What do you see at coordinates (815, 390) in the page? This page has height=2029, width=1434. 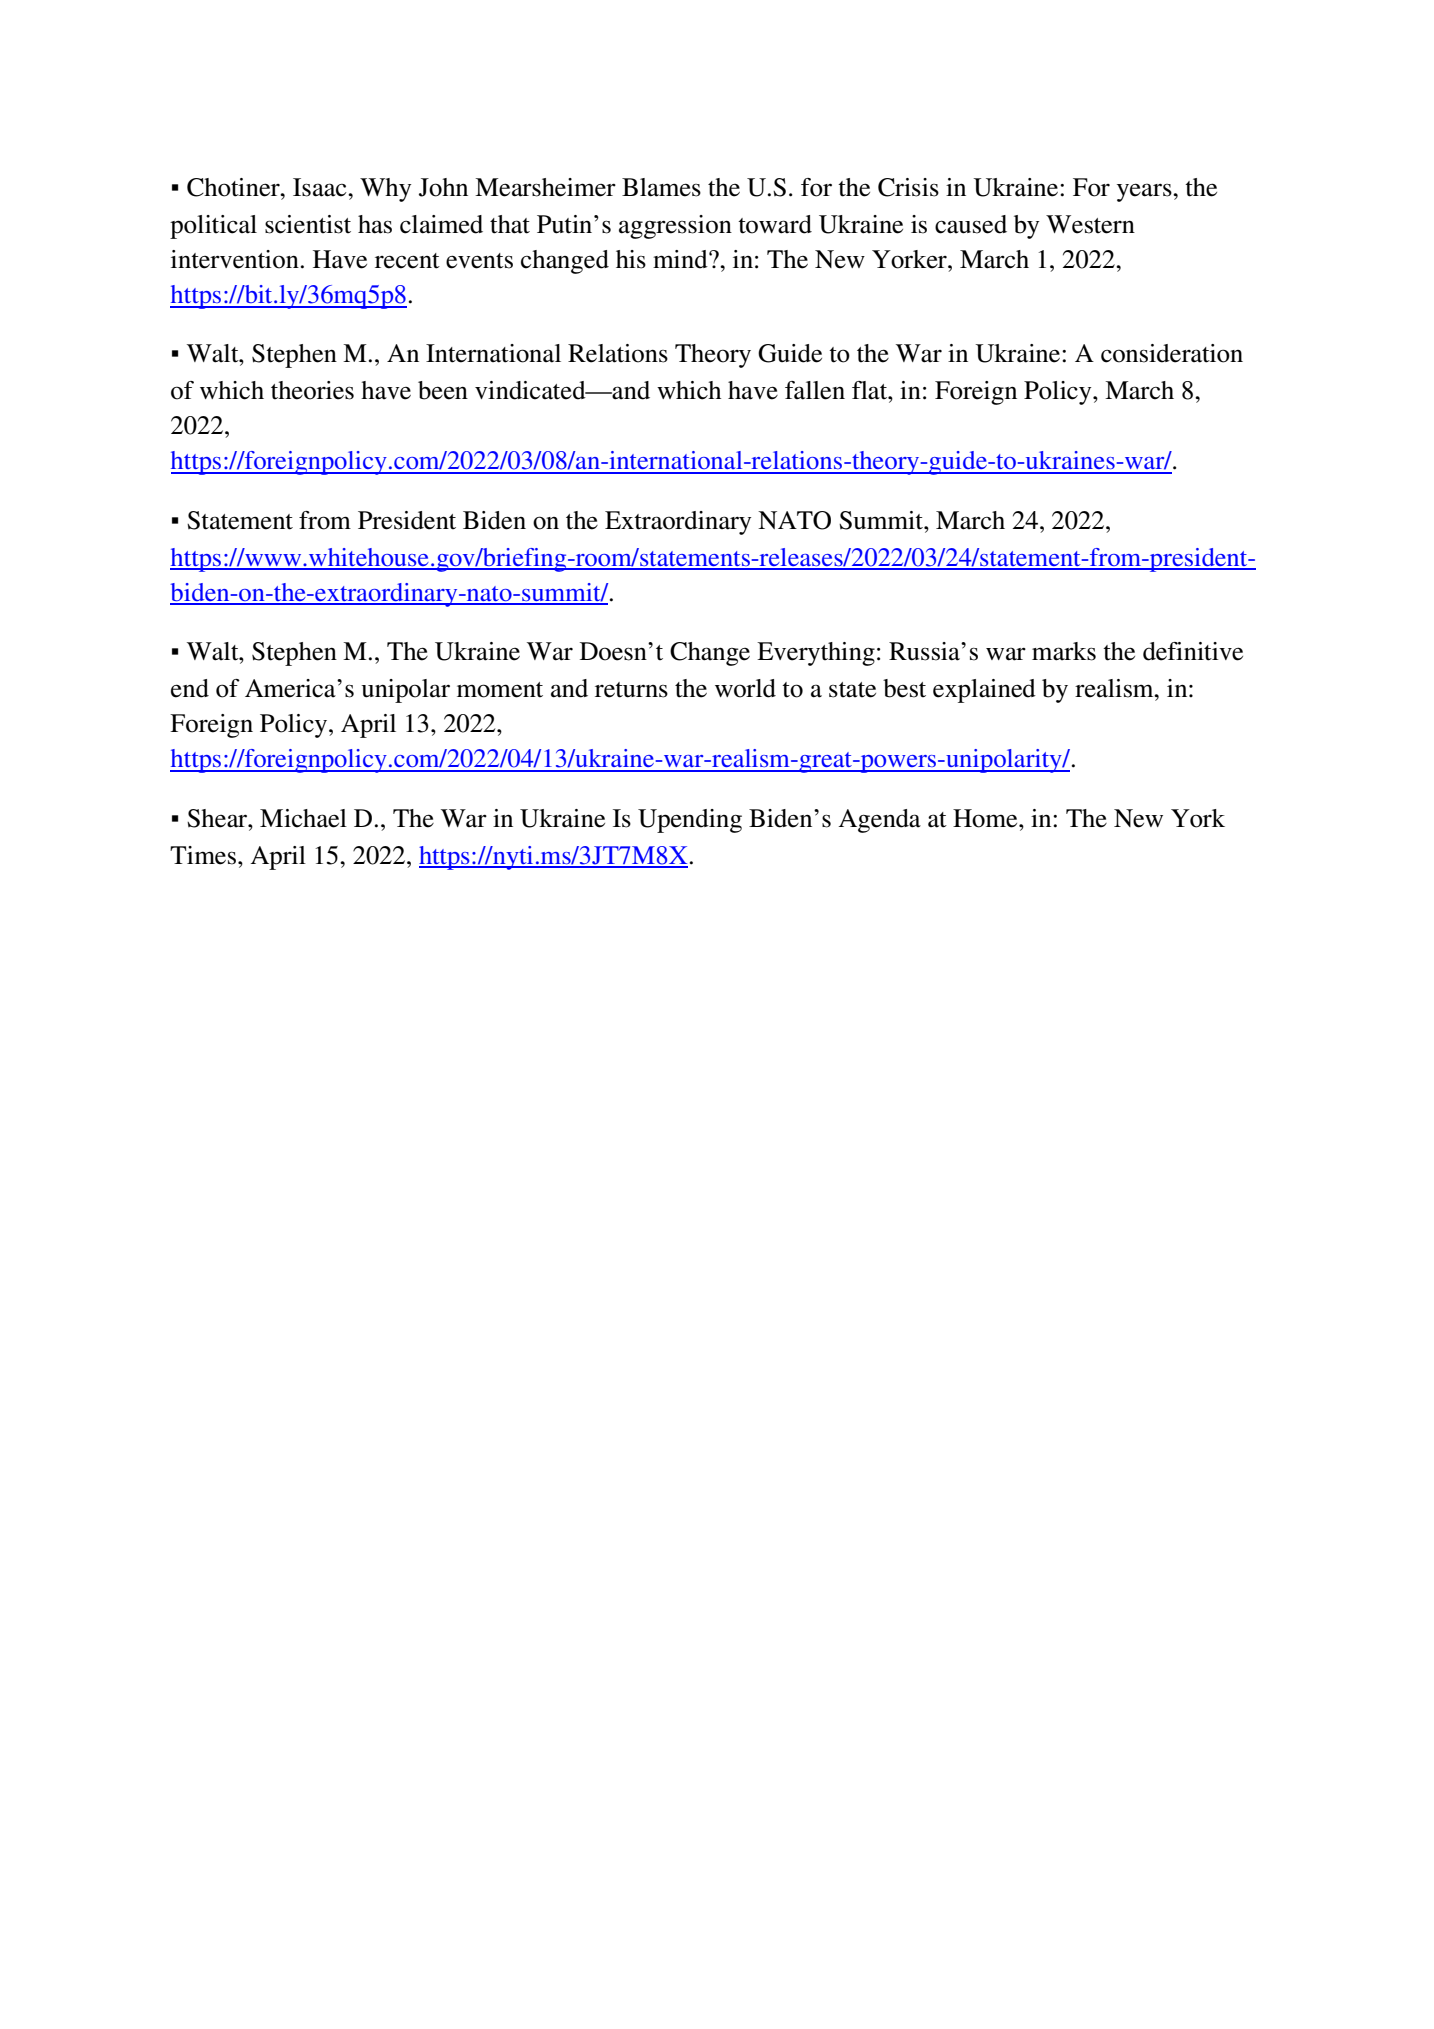 I see `fallen` at bounding box center [815, 390].
